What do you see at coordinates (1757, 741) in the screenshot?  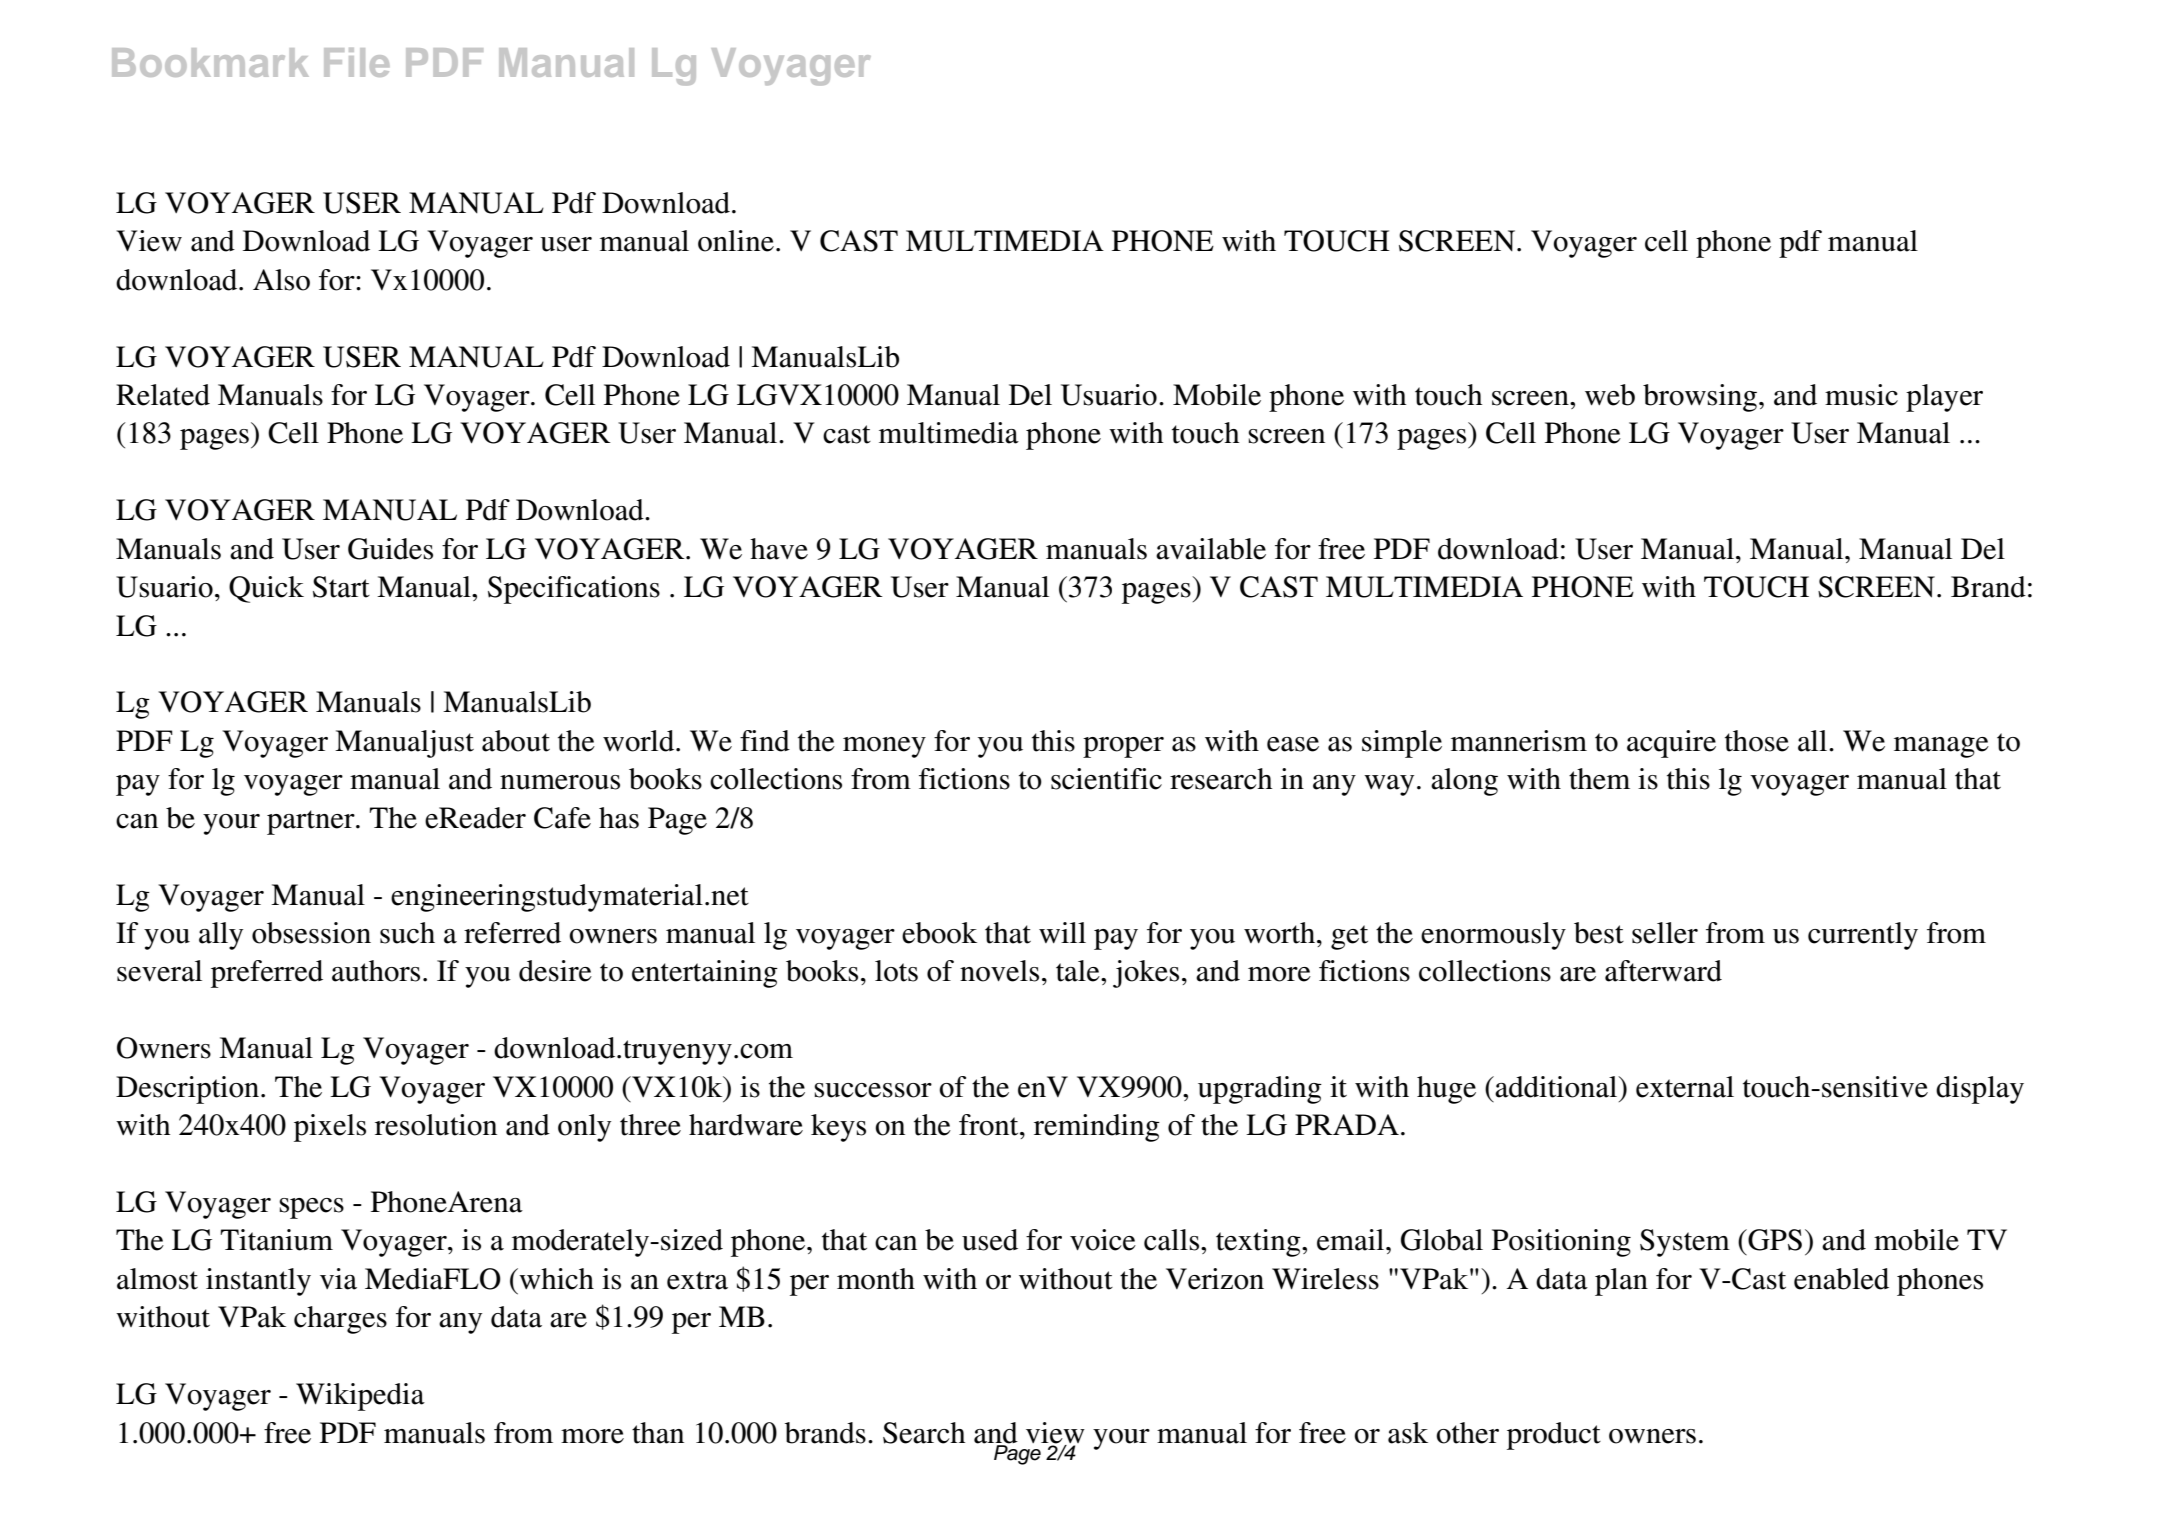 I see `those` at bounding box center [1757, 741].
